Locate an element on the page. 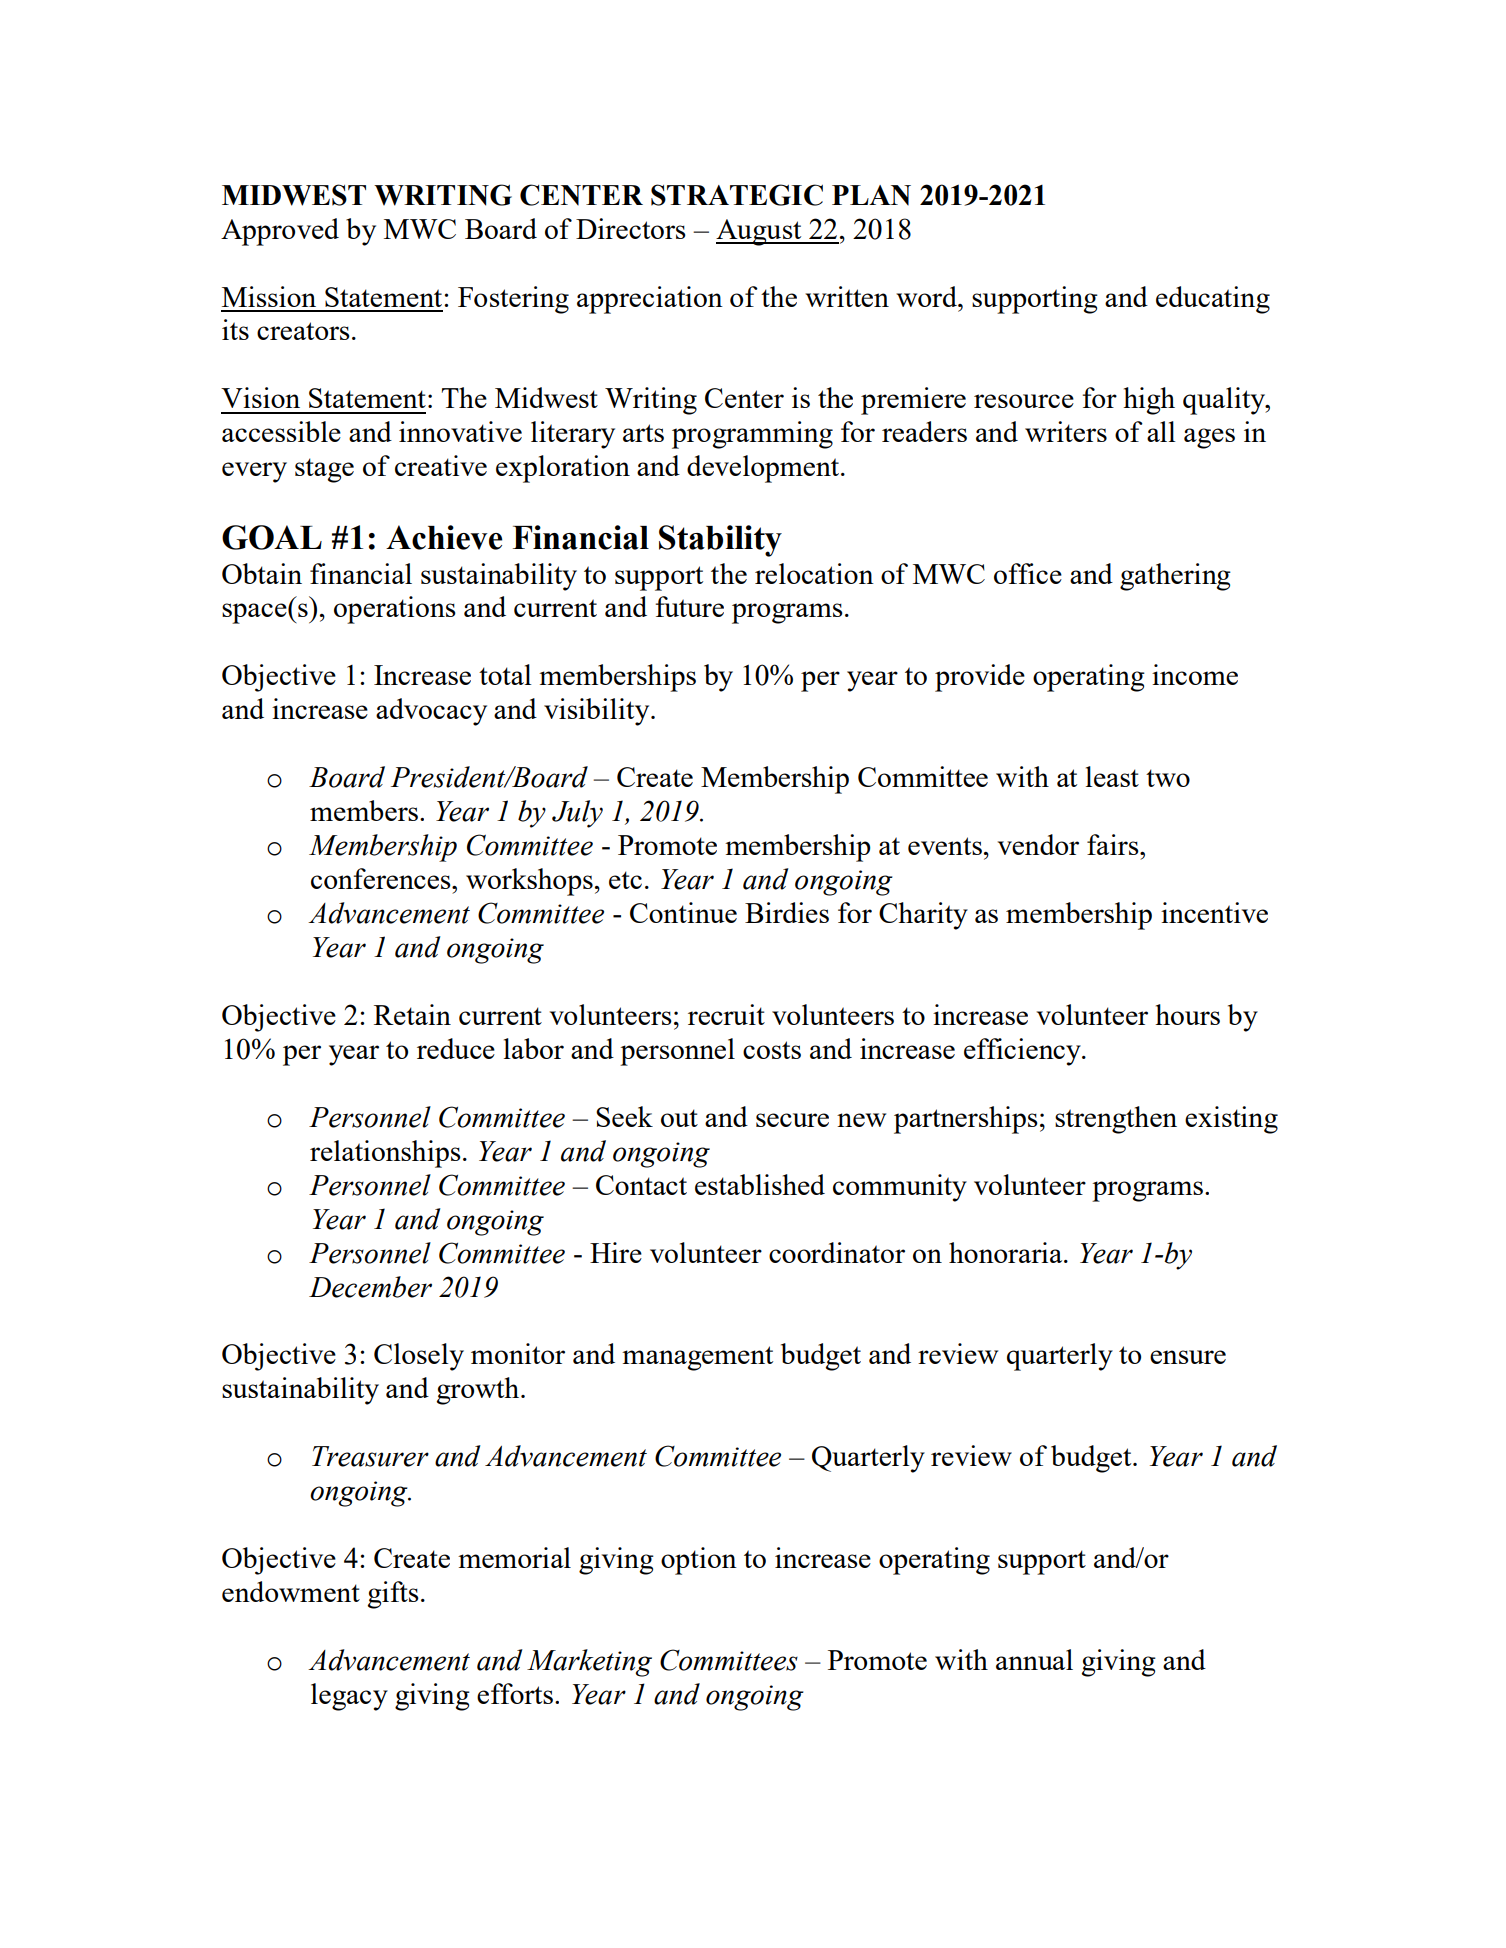  ensure is located at coordinates (1188, 1357).
